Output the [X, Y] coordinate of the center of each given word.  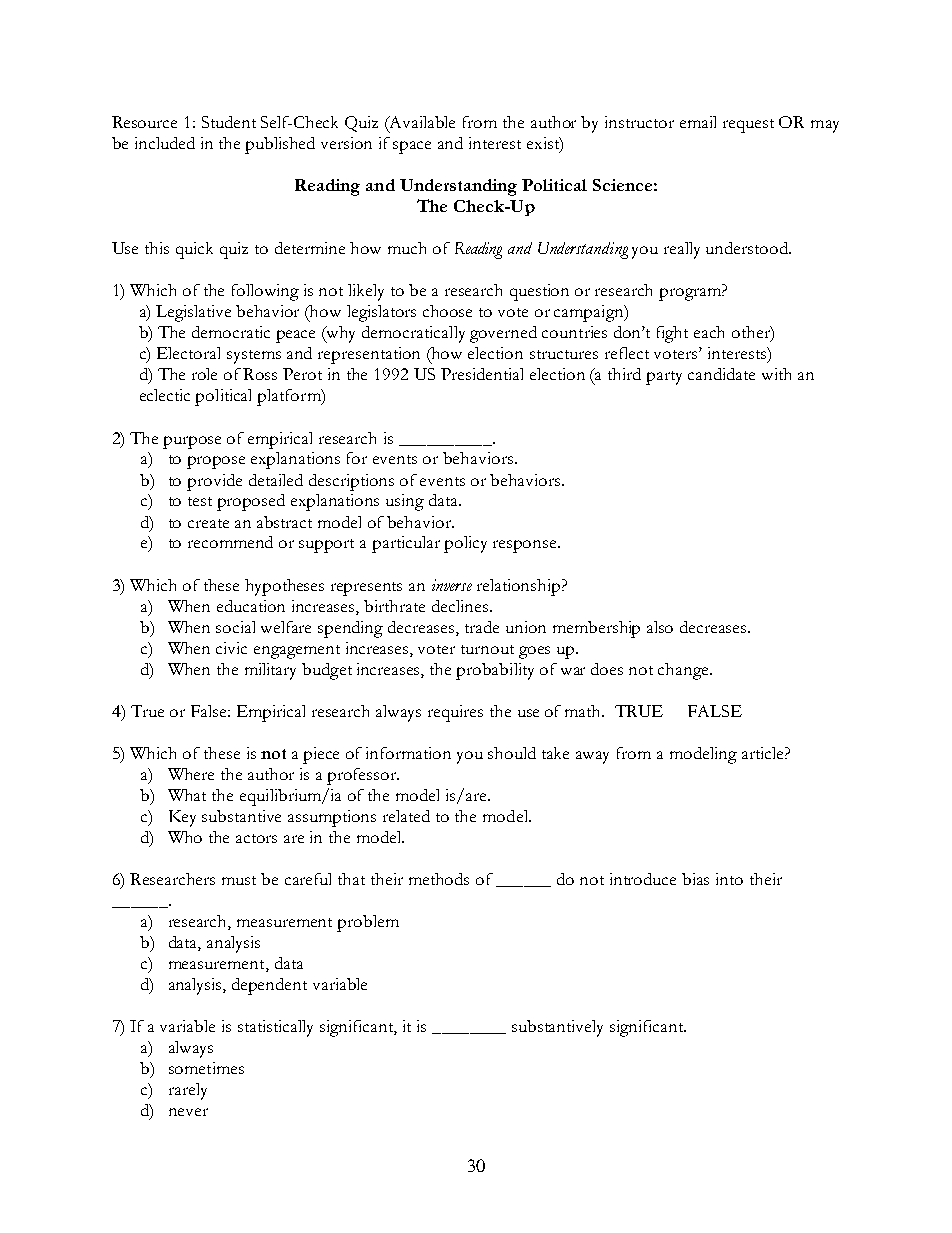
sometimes [206, 1068]
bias [695, 879]
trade [482, 627]
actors [256, 838]
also [660, 627]
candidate [721, 374]
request [748, 126]
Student [229, 122]
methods [439, 879]
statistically [275, 1028]
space [412, 147]
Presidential [482, 374]
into [729, 879]
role [204, 374]
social [235, 627]
